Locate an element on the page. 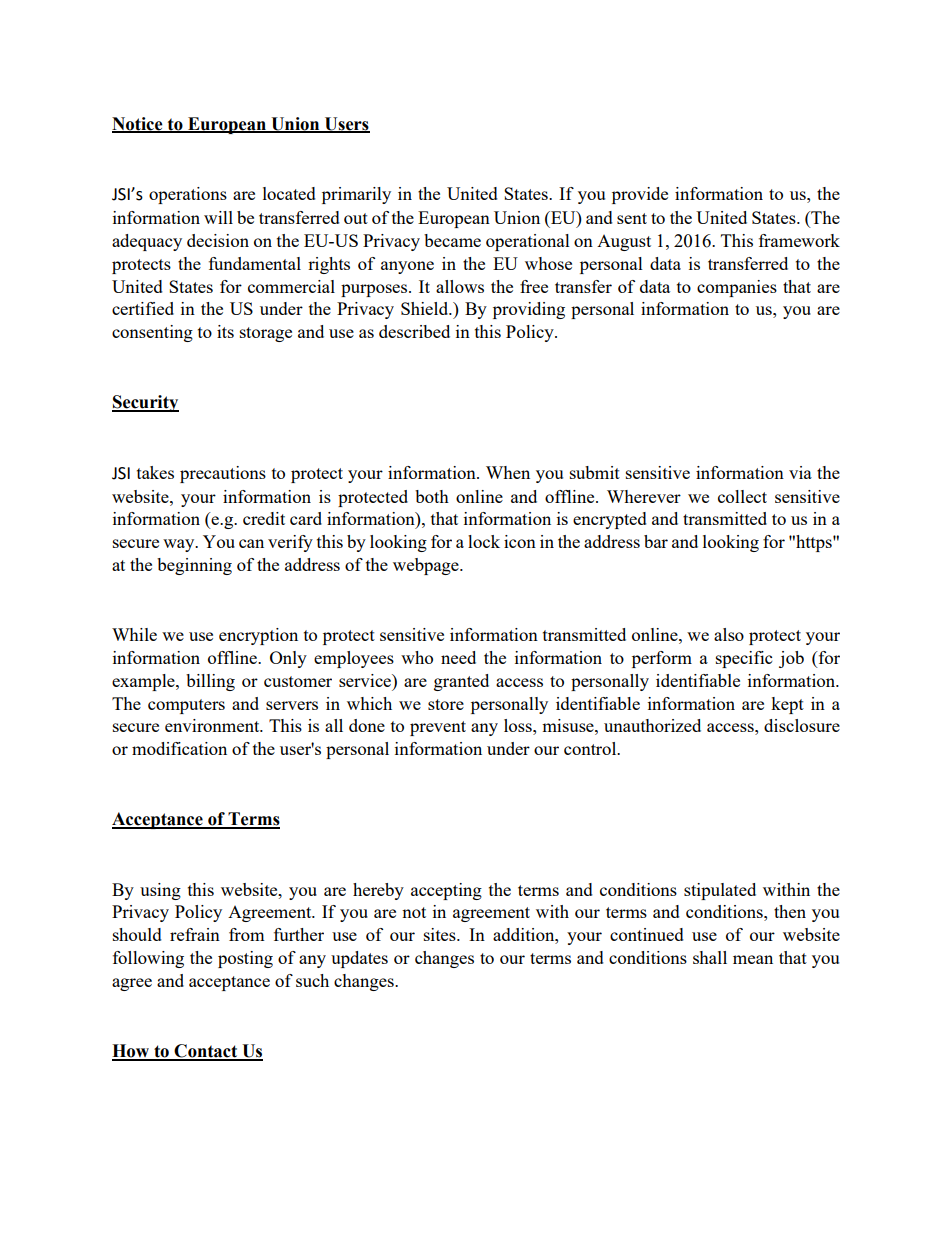  operations is located at coordinates (188, 195).
